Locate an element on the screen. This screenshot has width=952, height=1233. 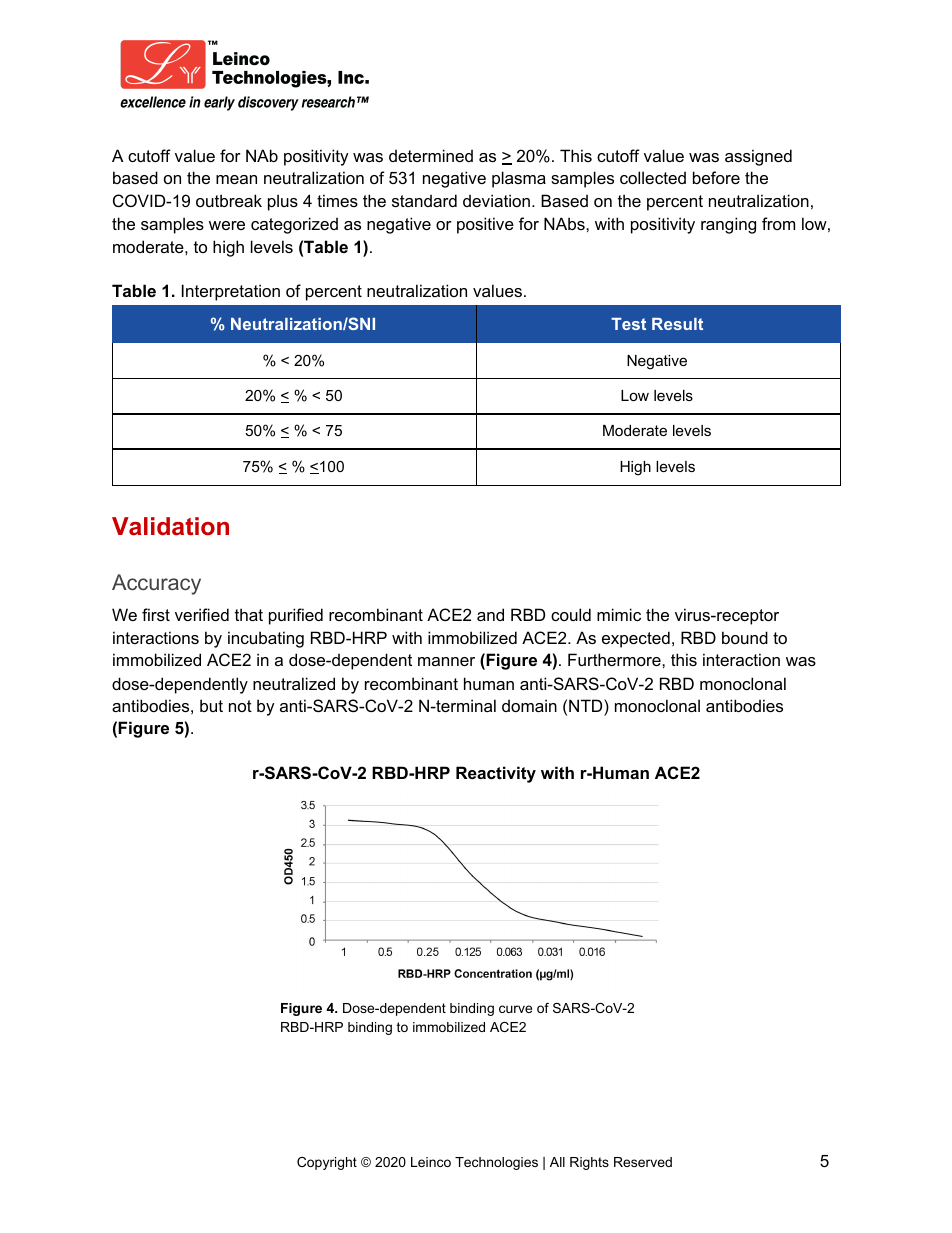
manner is located at coordinates (446, 661).
